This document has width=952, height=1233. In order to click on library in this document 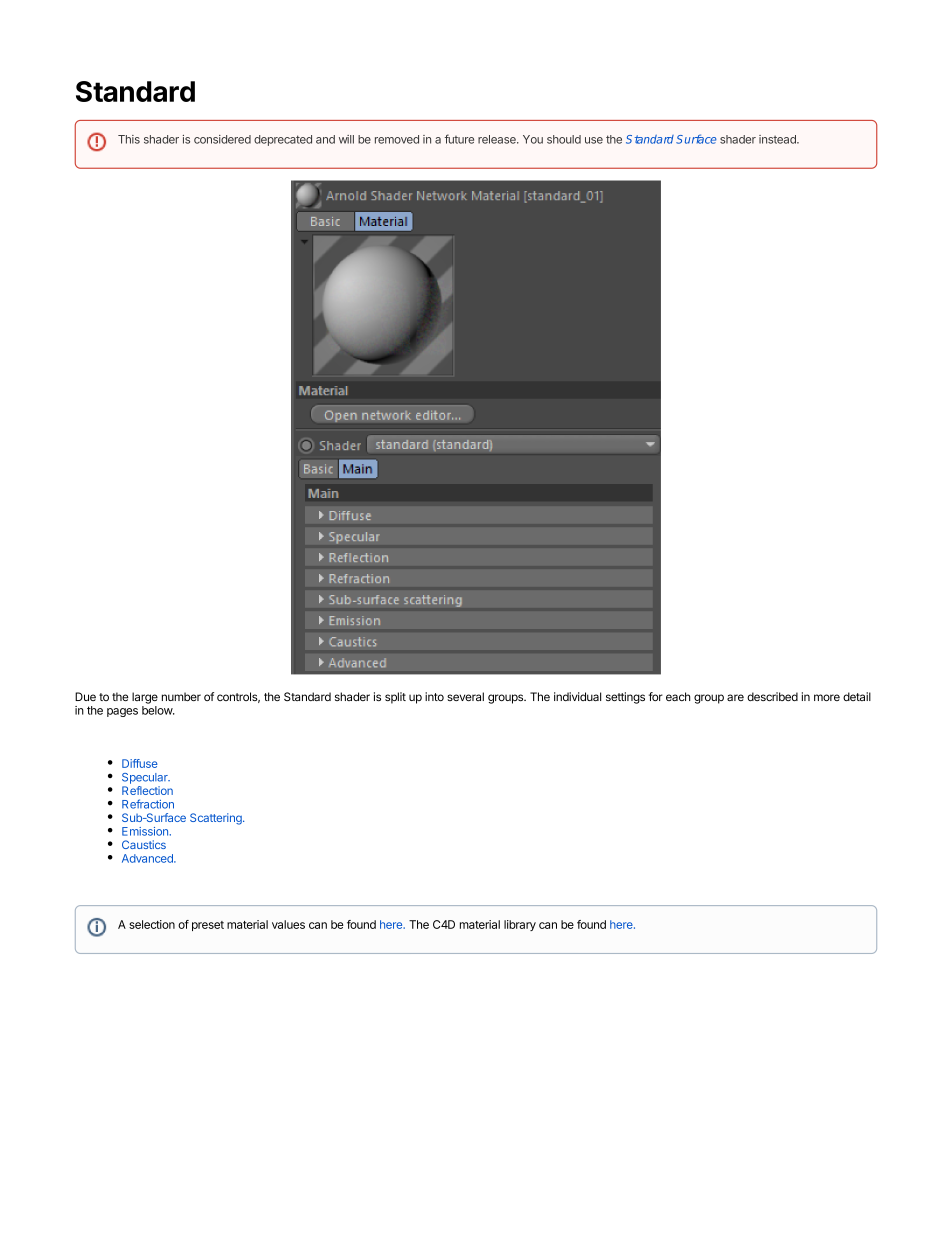, I will do `click(520, 925)`.
